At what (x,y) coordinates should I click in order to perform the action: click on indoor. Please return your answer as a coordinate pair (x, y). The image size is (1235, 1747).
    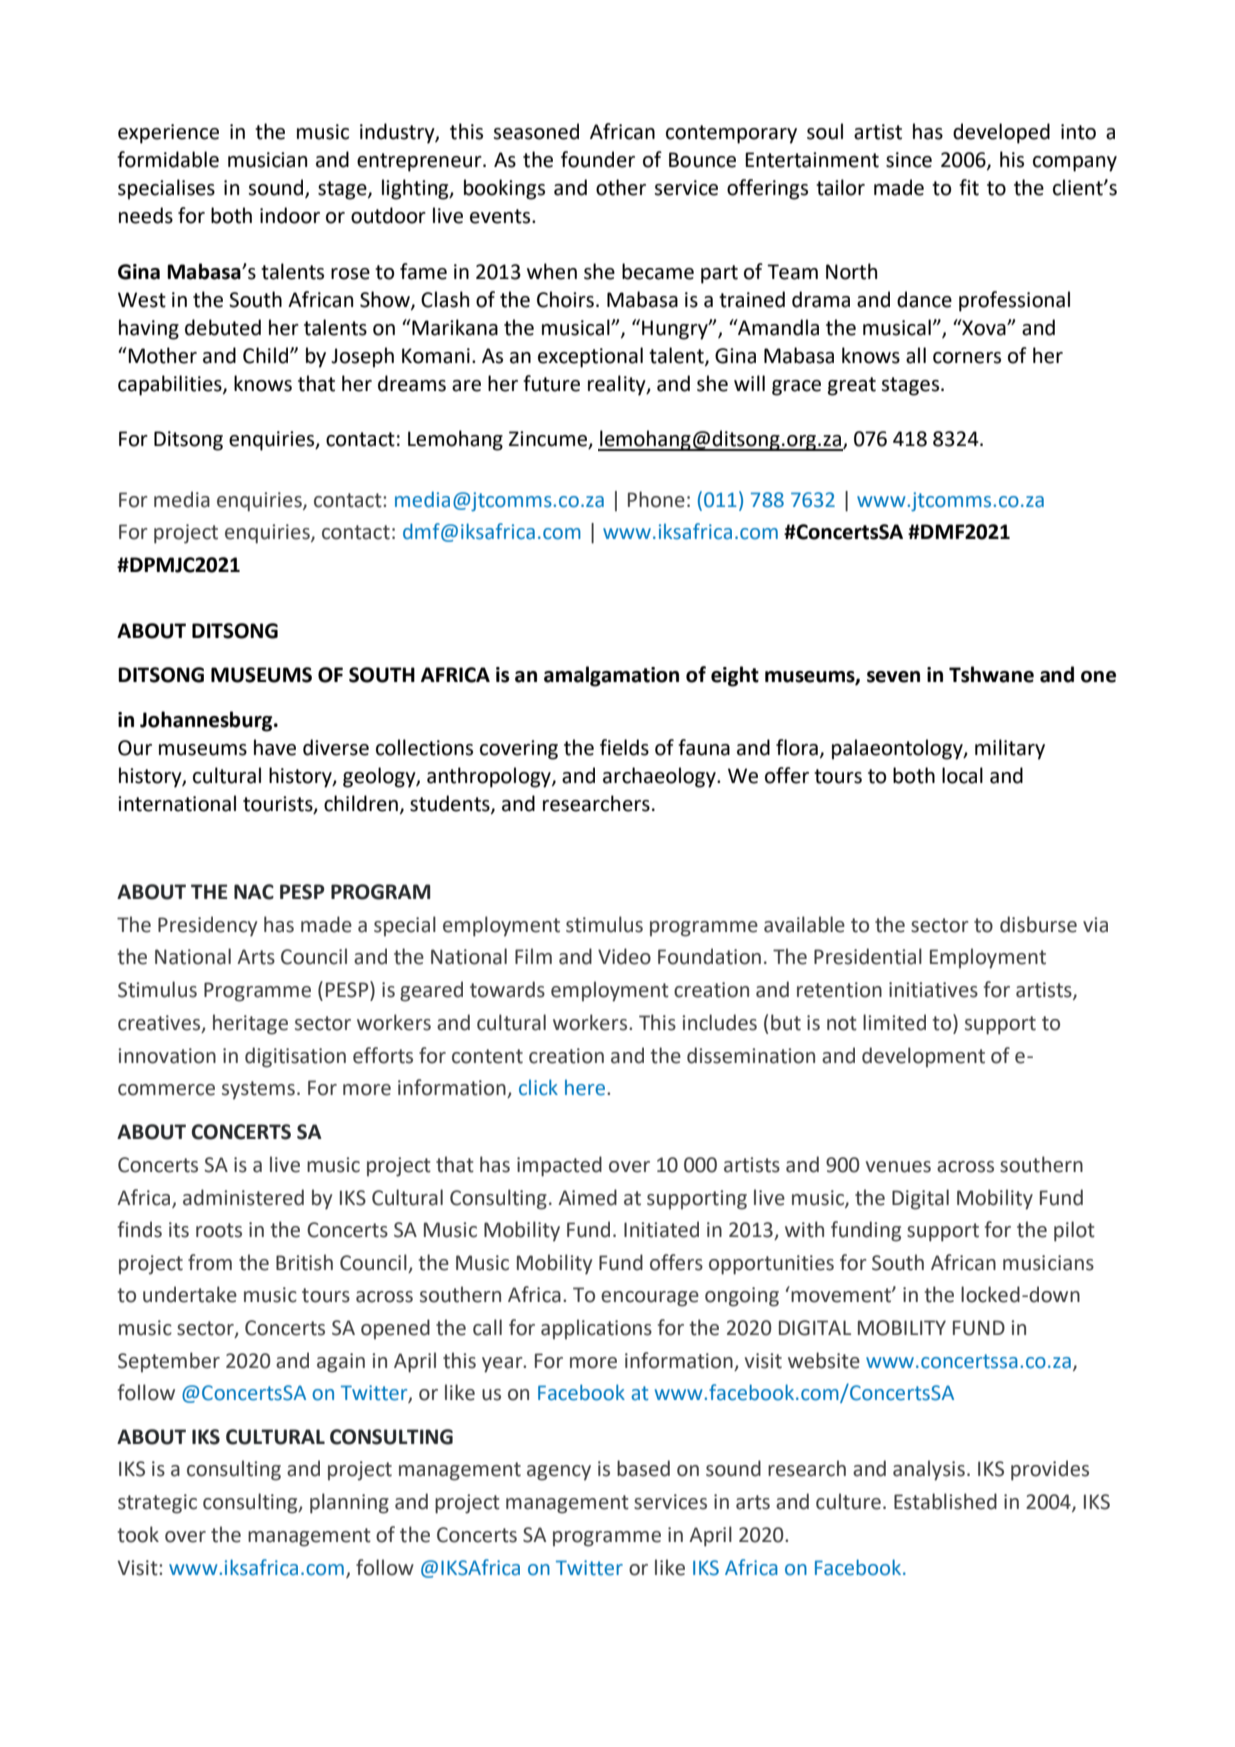
    Looking at the image, I should click on (290, 215).
